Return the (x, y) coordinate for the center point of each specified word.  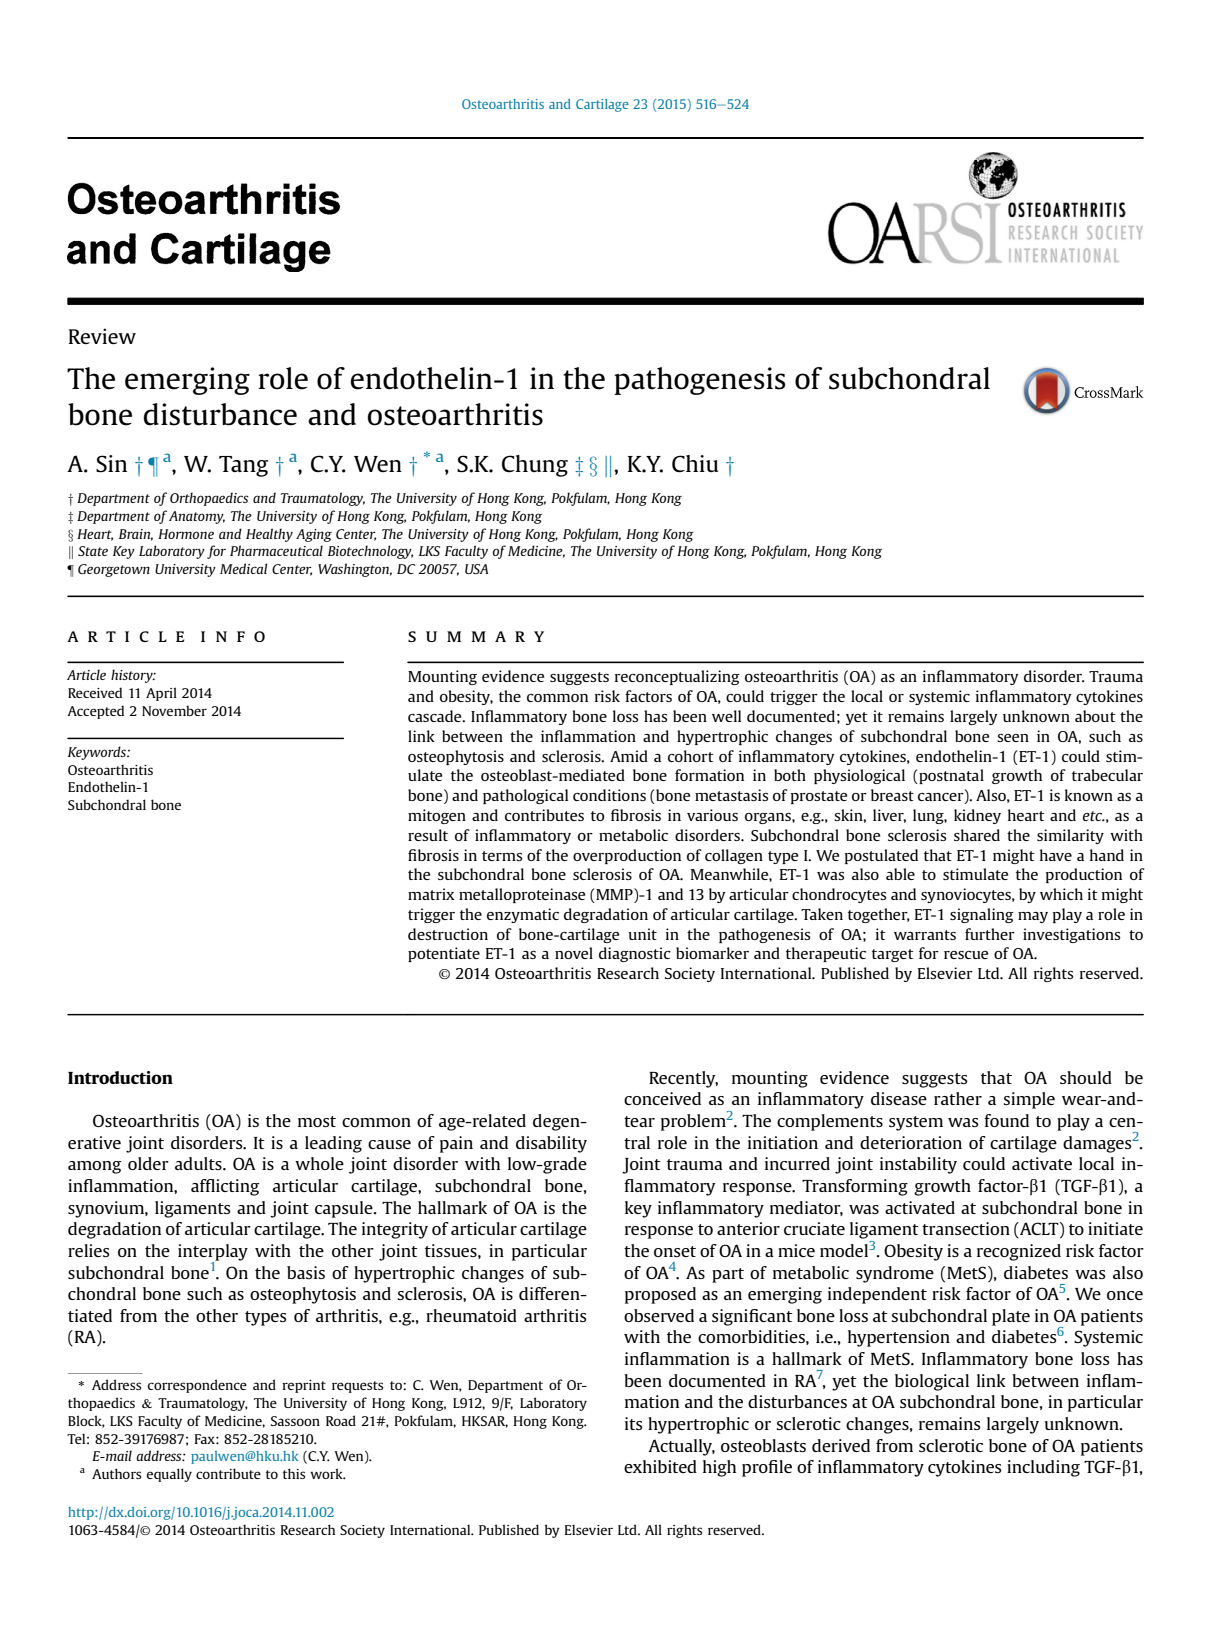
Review (102, 336)
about (1095, 716)
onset (675, 1251)
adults (199, 1163)
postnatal (950, 776)
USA (476, 569)
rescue (966, 955)
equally (169, 1475)
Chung (535, 466)
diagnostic (635, 954)
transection (966, 1228)
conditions (609, 795)
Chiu (695, 464)
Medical (244, 568)
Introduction (120, 1077)
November (174, 710)
